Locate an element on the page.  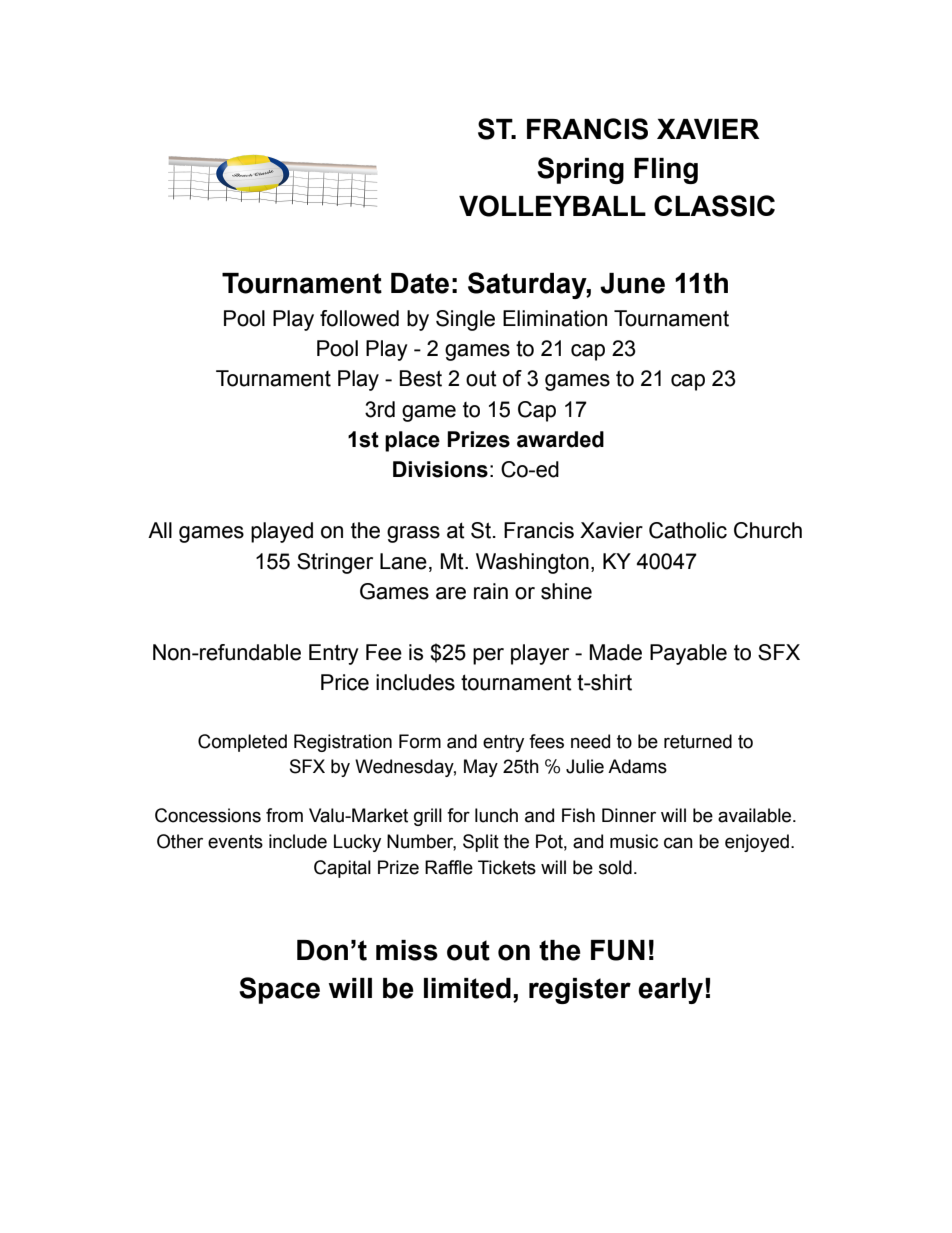
Stringer is located at coordinates (335, 563).
